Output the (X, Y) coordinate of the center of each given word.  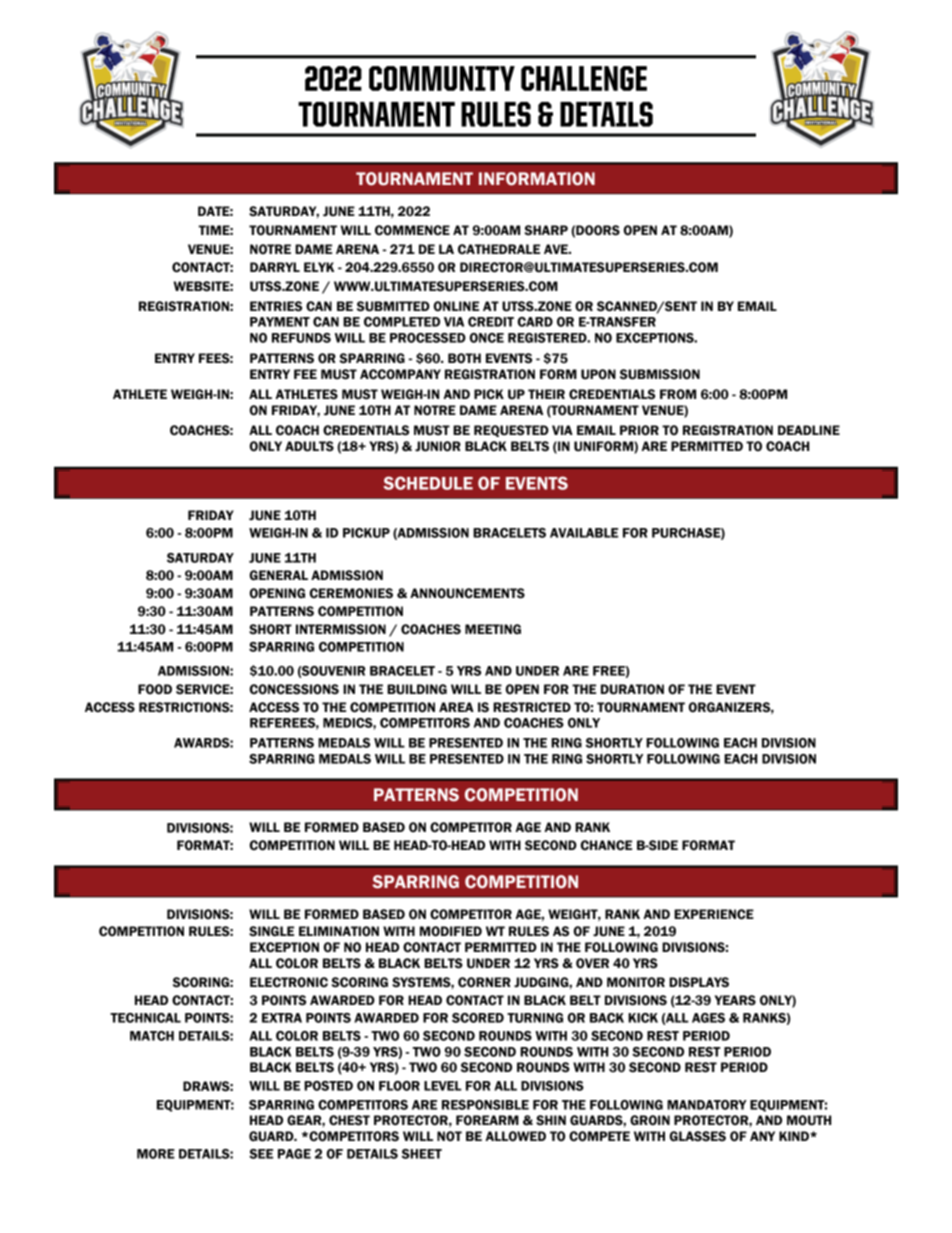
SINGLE (271, 931)
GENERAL (279, 575)
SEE (261, 1154)
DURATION (632, 689)
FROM (678, 394)
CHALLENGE (584, 78)
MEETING (493, 629)
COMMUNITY (442, 78)
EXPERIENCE (714, 914)
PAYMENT (280, 322)
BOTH (464, 358)
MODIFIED (451, 931)
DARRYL (275, 267)
